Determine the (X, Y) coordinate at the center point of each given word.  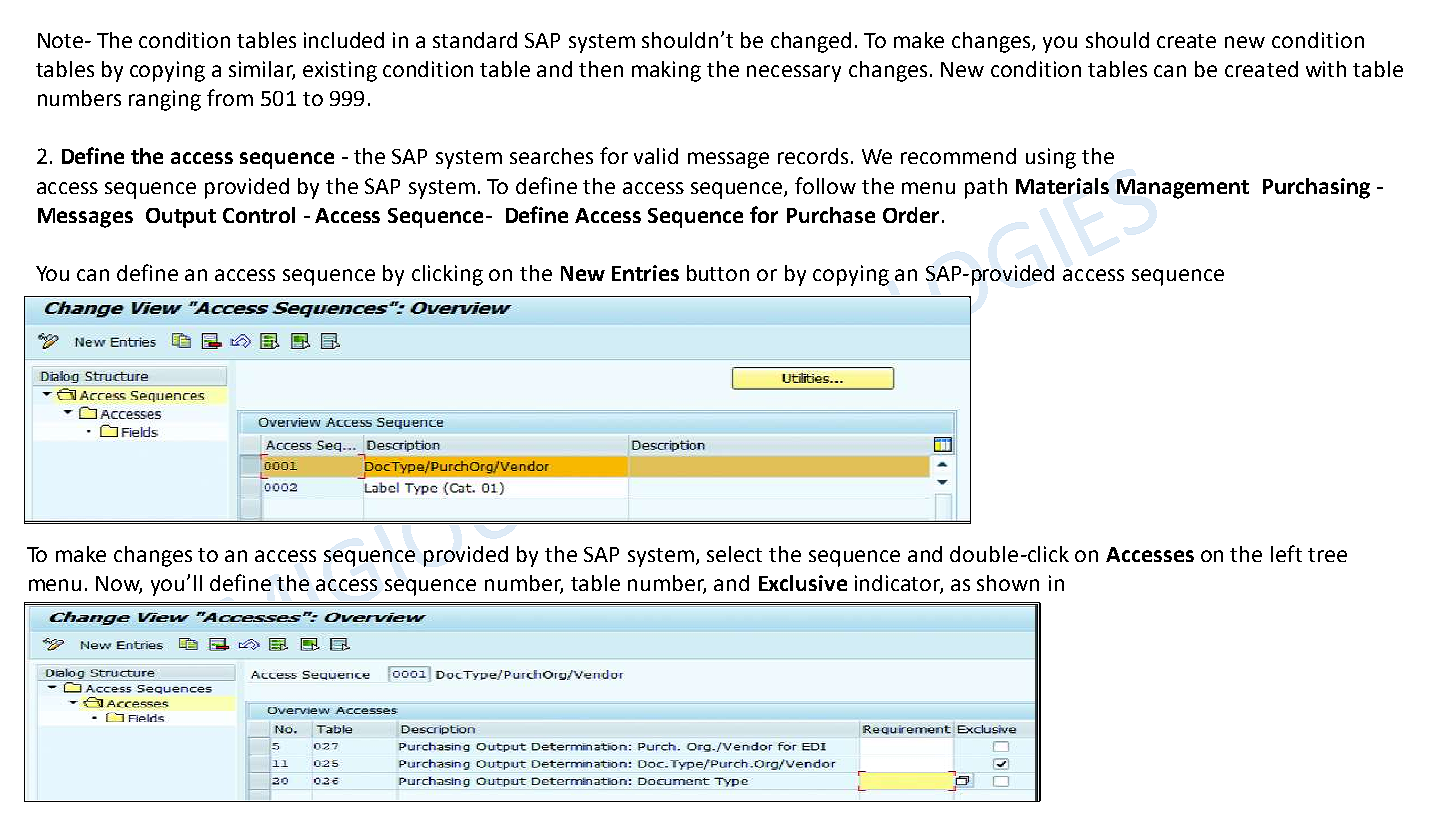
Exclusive (803, 583)
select (734, 554)
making (666, 71)
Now (119, 584)
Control (259, 215)
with (1326, 69)
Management (1183, 189)
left (1286, 553)
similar (262, 70)
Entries (645, 273)
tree (1327, 555)
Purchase (831, 215)
